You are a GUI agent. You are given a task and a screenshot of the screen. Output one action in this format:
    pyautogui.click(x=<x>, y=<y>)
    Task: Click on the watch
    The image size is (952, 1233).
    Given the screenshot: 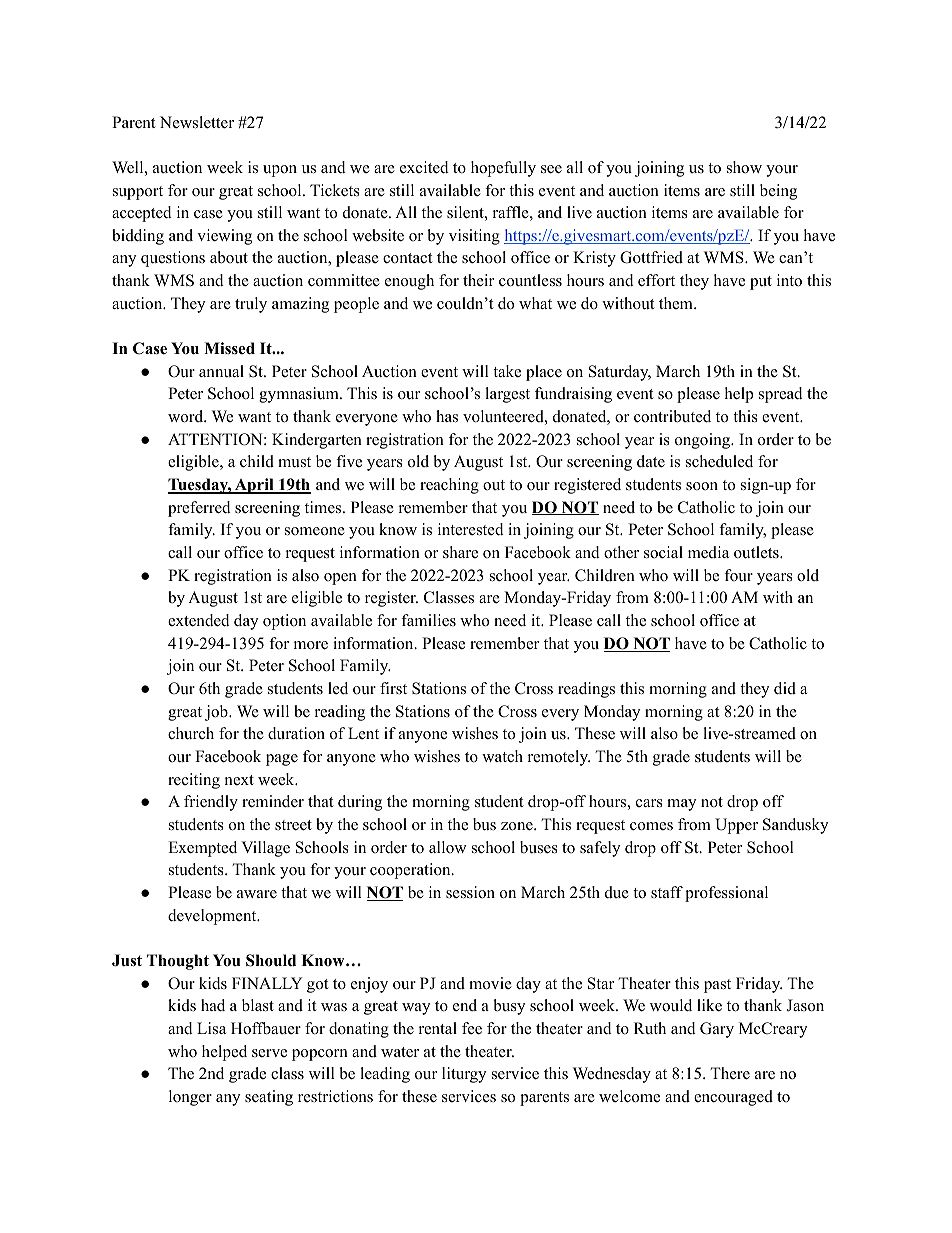 What is the action you would take?
    pyautogui.click(x=502, y=756)
